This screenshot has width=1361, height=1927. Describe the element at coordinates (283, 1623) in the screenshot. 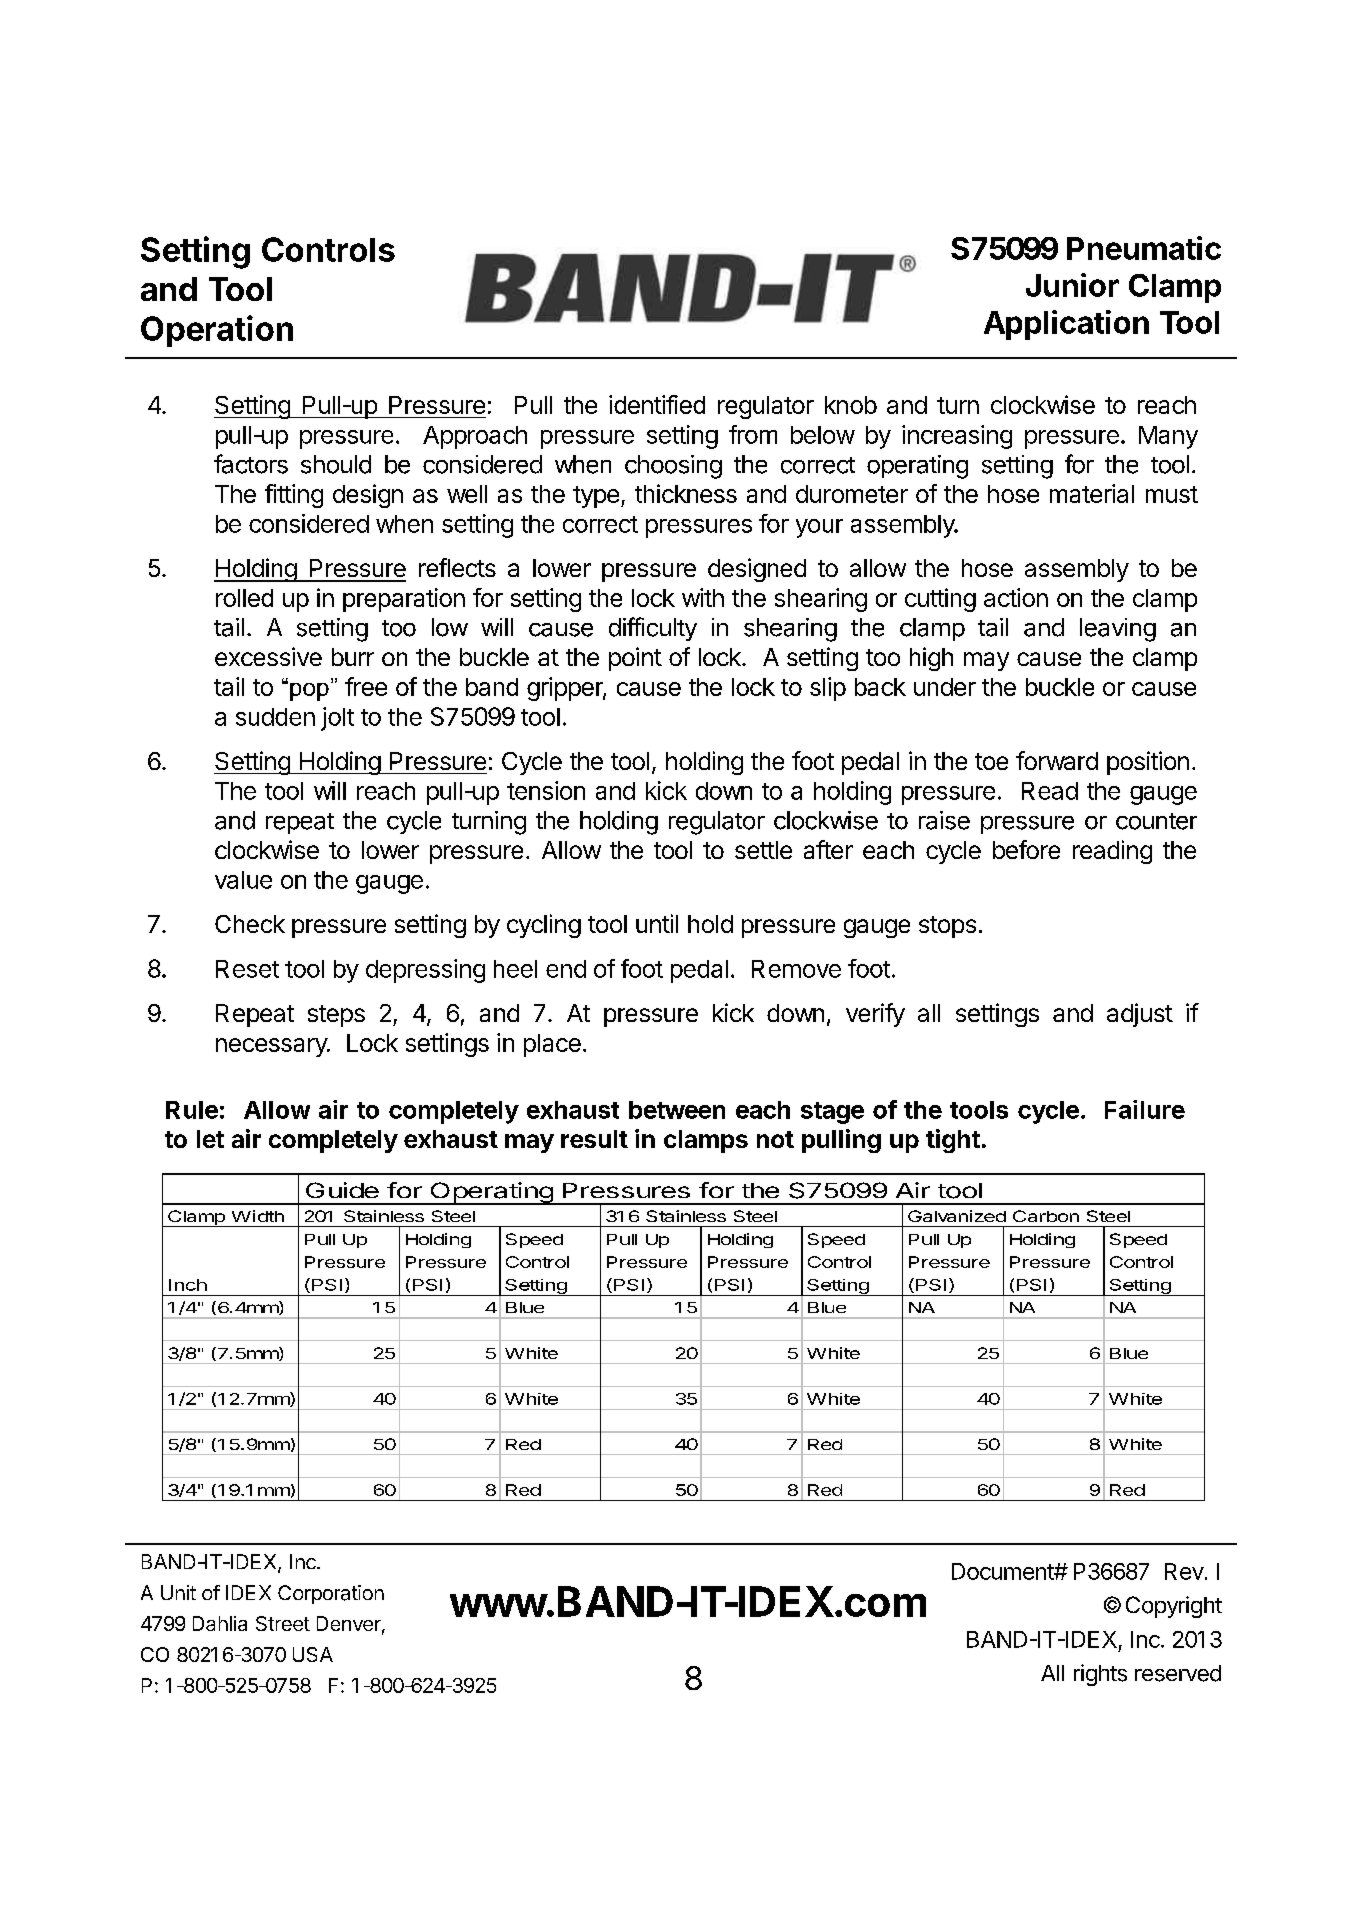

I see `Street` at that location.
